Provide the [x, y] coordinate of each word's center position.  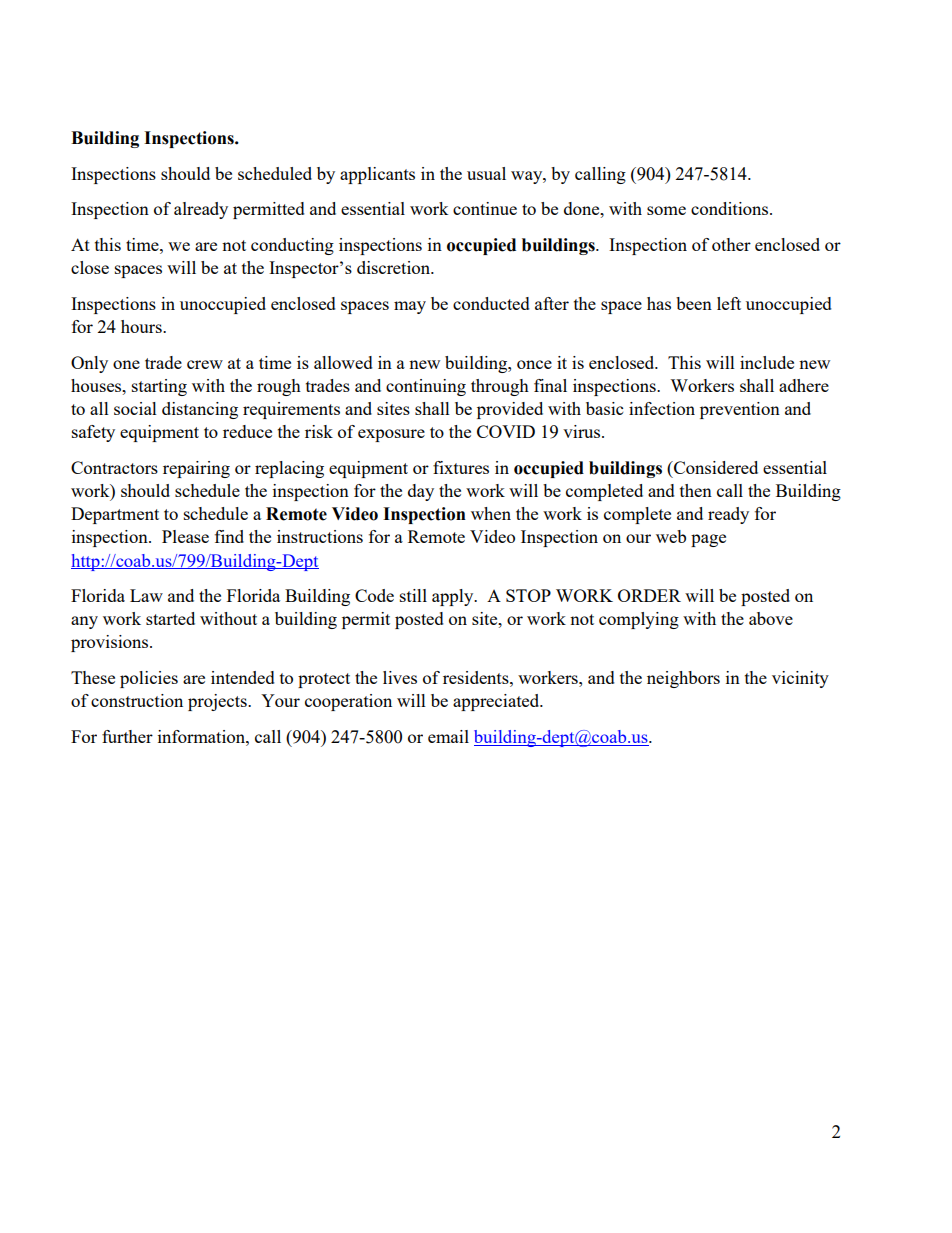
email [448, 736]
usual [486, 173]
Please [185, 536]
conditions [731, 208]
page [708, 540]
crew [205, 364]
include [767, 362]
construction [137, 700]
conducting [292, 246]
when [491, 513]
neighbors [683, 679]
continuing [426, 387]
